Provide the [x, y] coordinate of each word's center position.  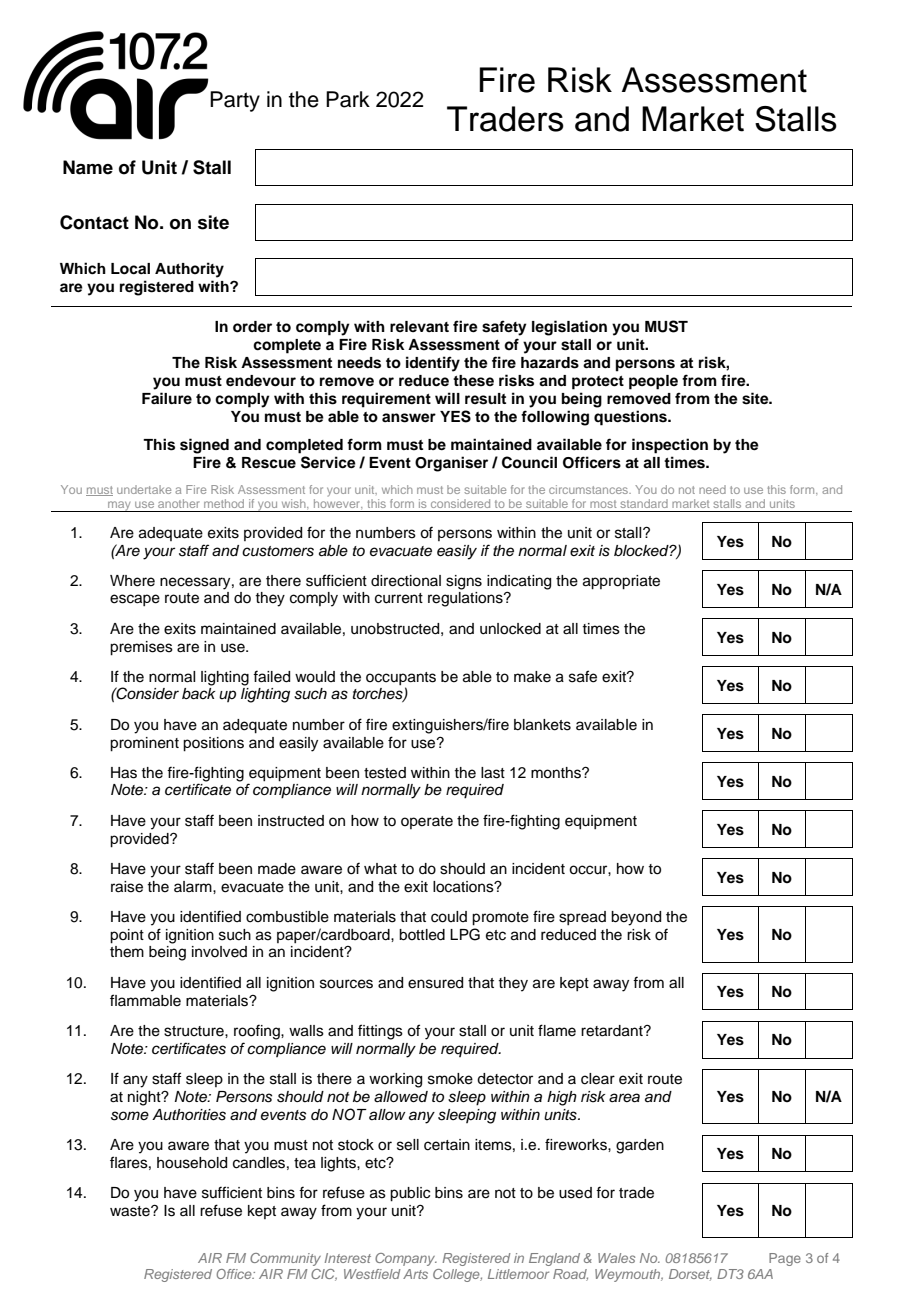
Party [235, 101]
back [198, 694]
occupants [401, 678]
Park [348, 99]
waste [131, 1211]
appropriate [621, 582]
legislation [569, 328]
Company [406, 1259]
